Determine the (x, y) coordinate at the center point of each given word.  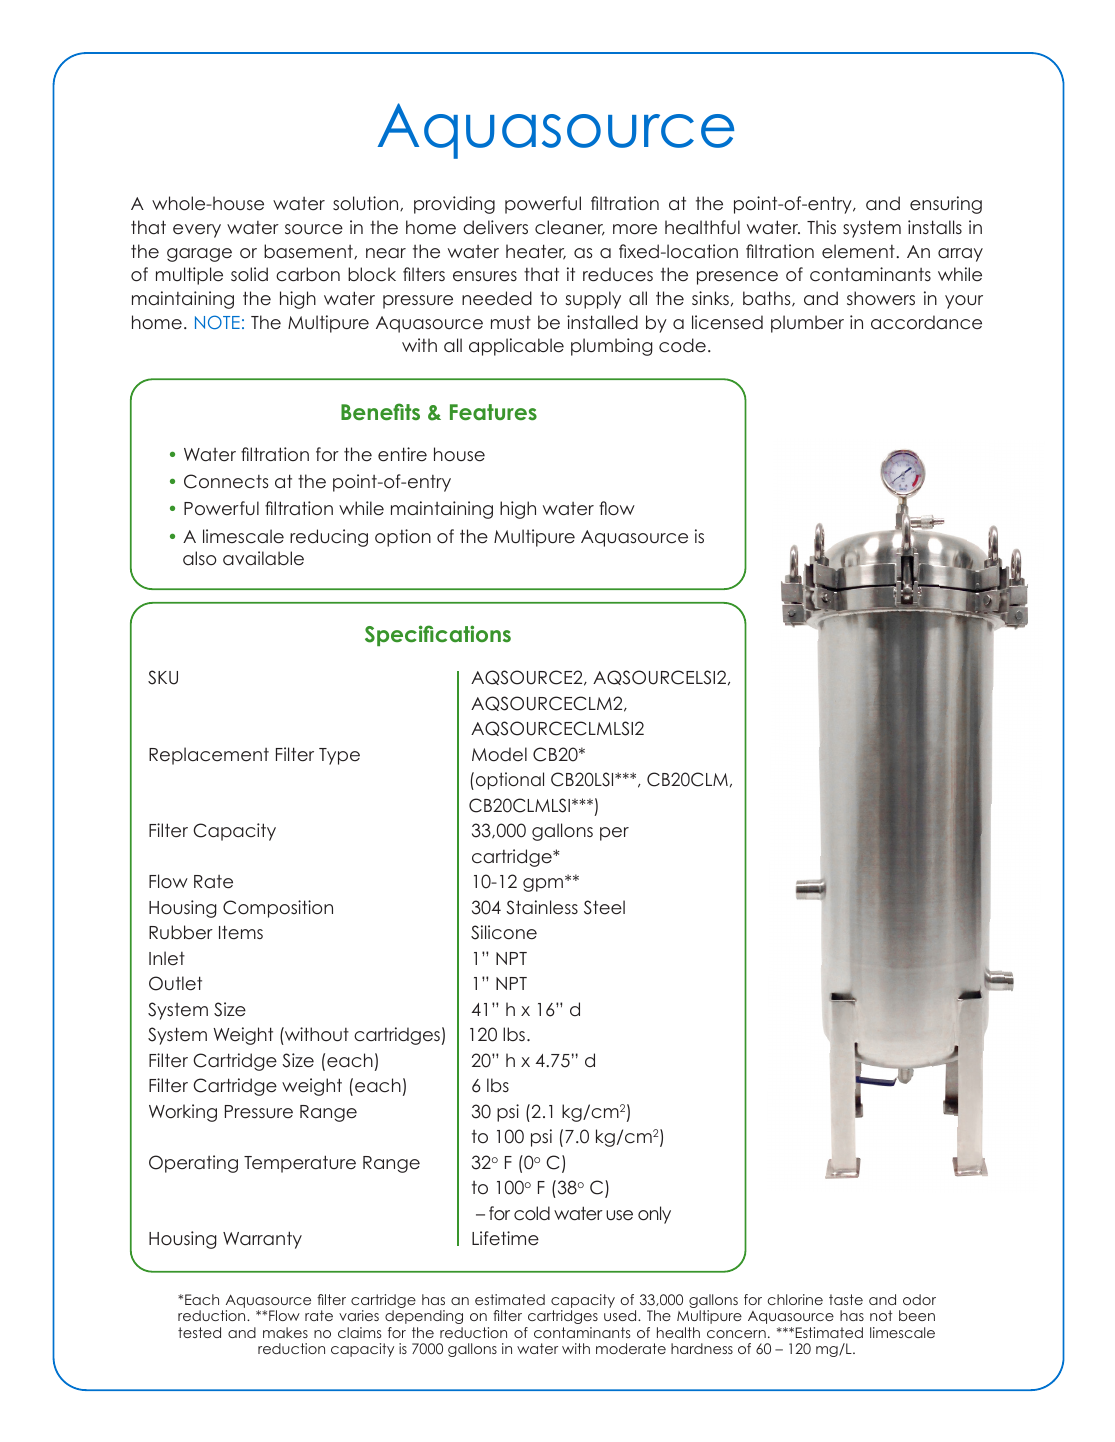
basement (309, 251)
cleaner (570, 228)
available (263, 558)
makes (285, 1332)
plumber (807, 324)
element (859, 251)
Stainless (542, 907)
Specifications (438, 635)
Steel (604, 907)
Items (241, 932)
